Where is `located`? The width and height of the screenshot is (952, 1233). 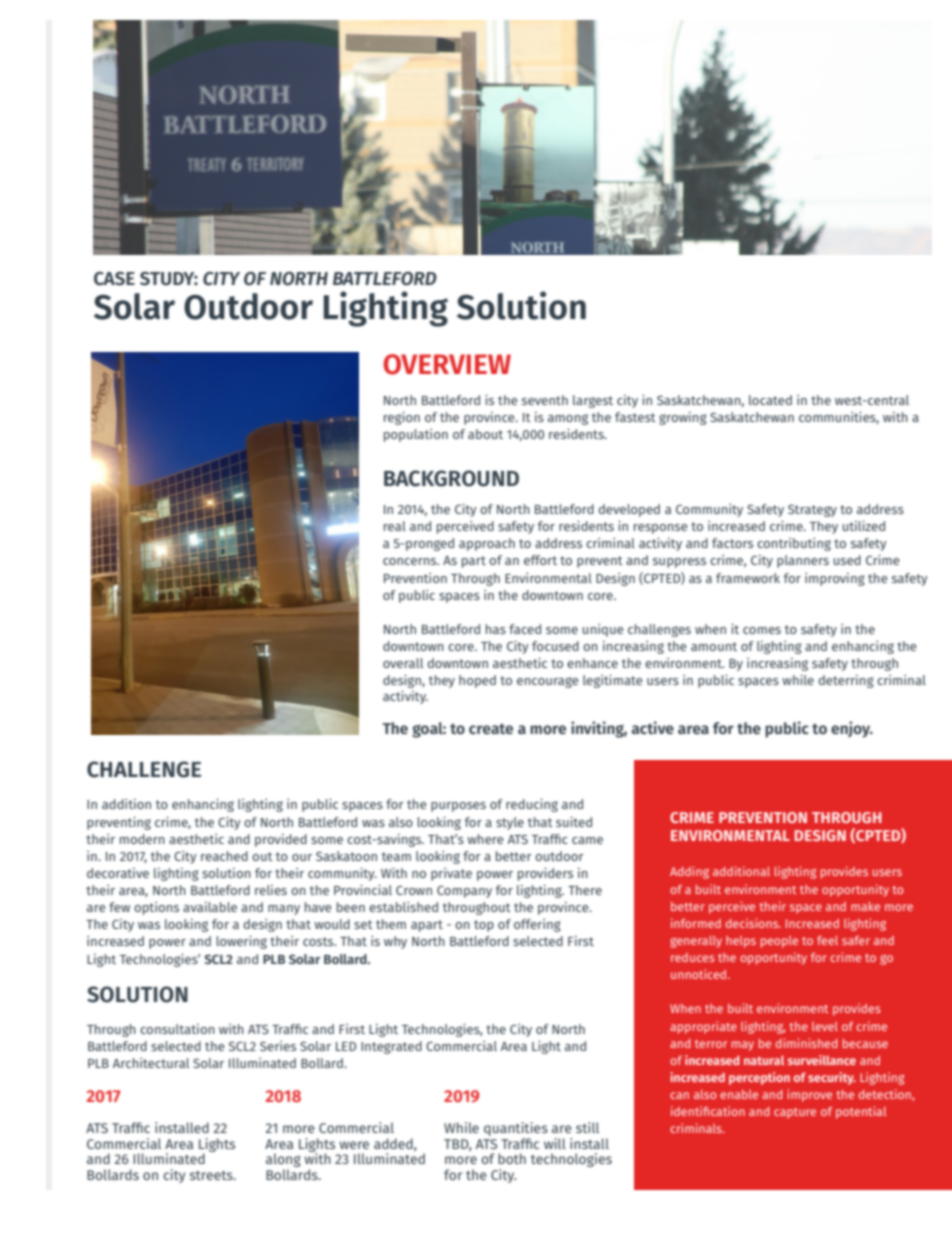
located is located at coordinates (770, 400).
